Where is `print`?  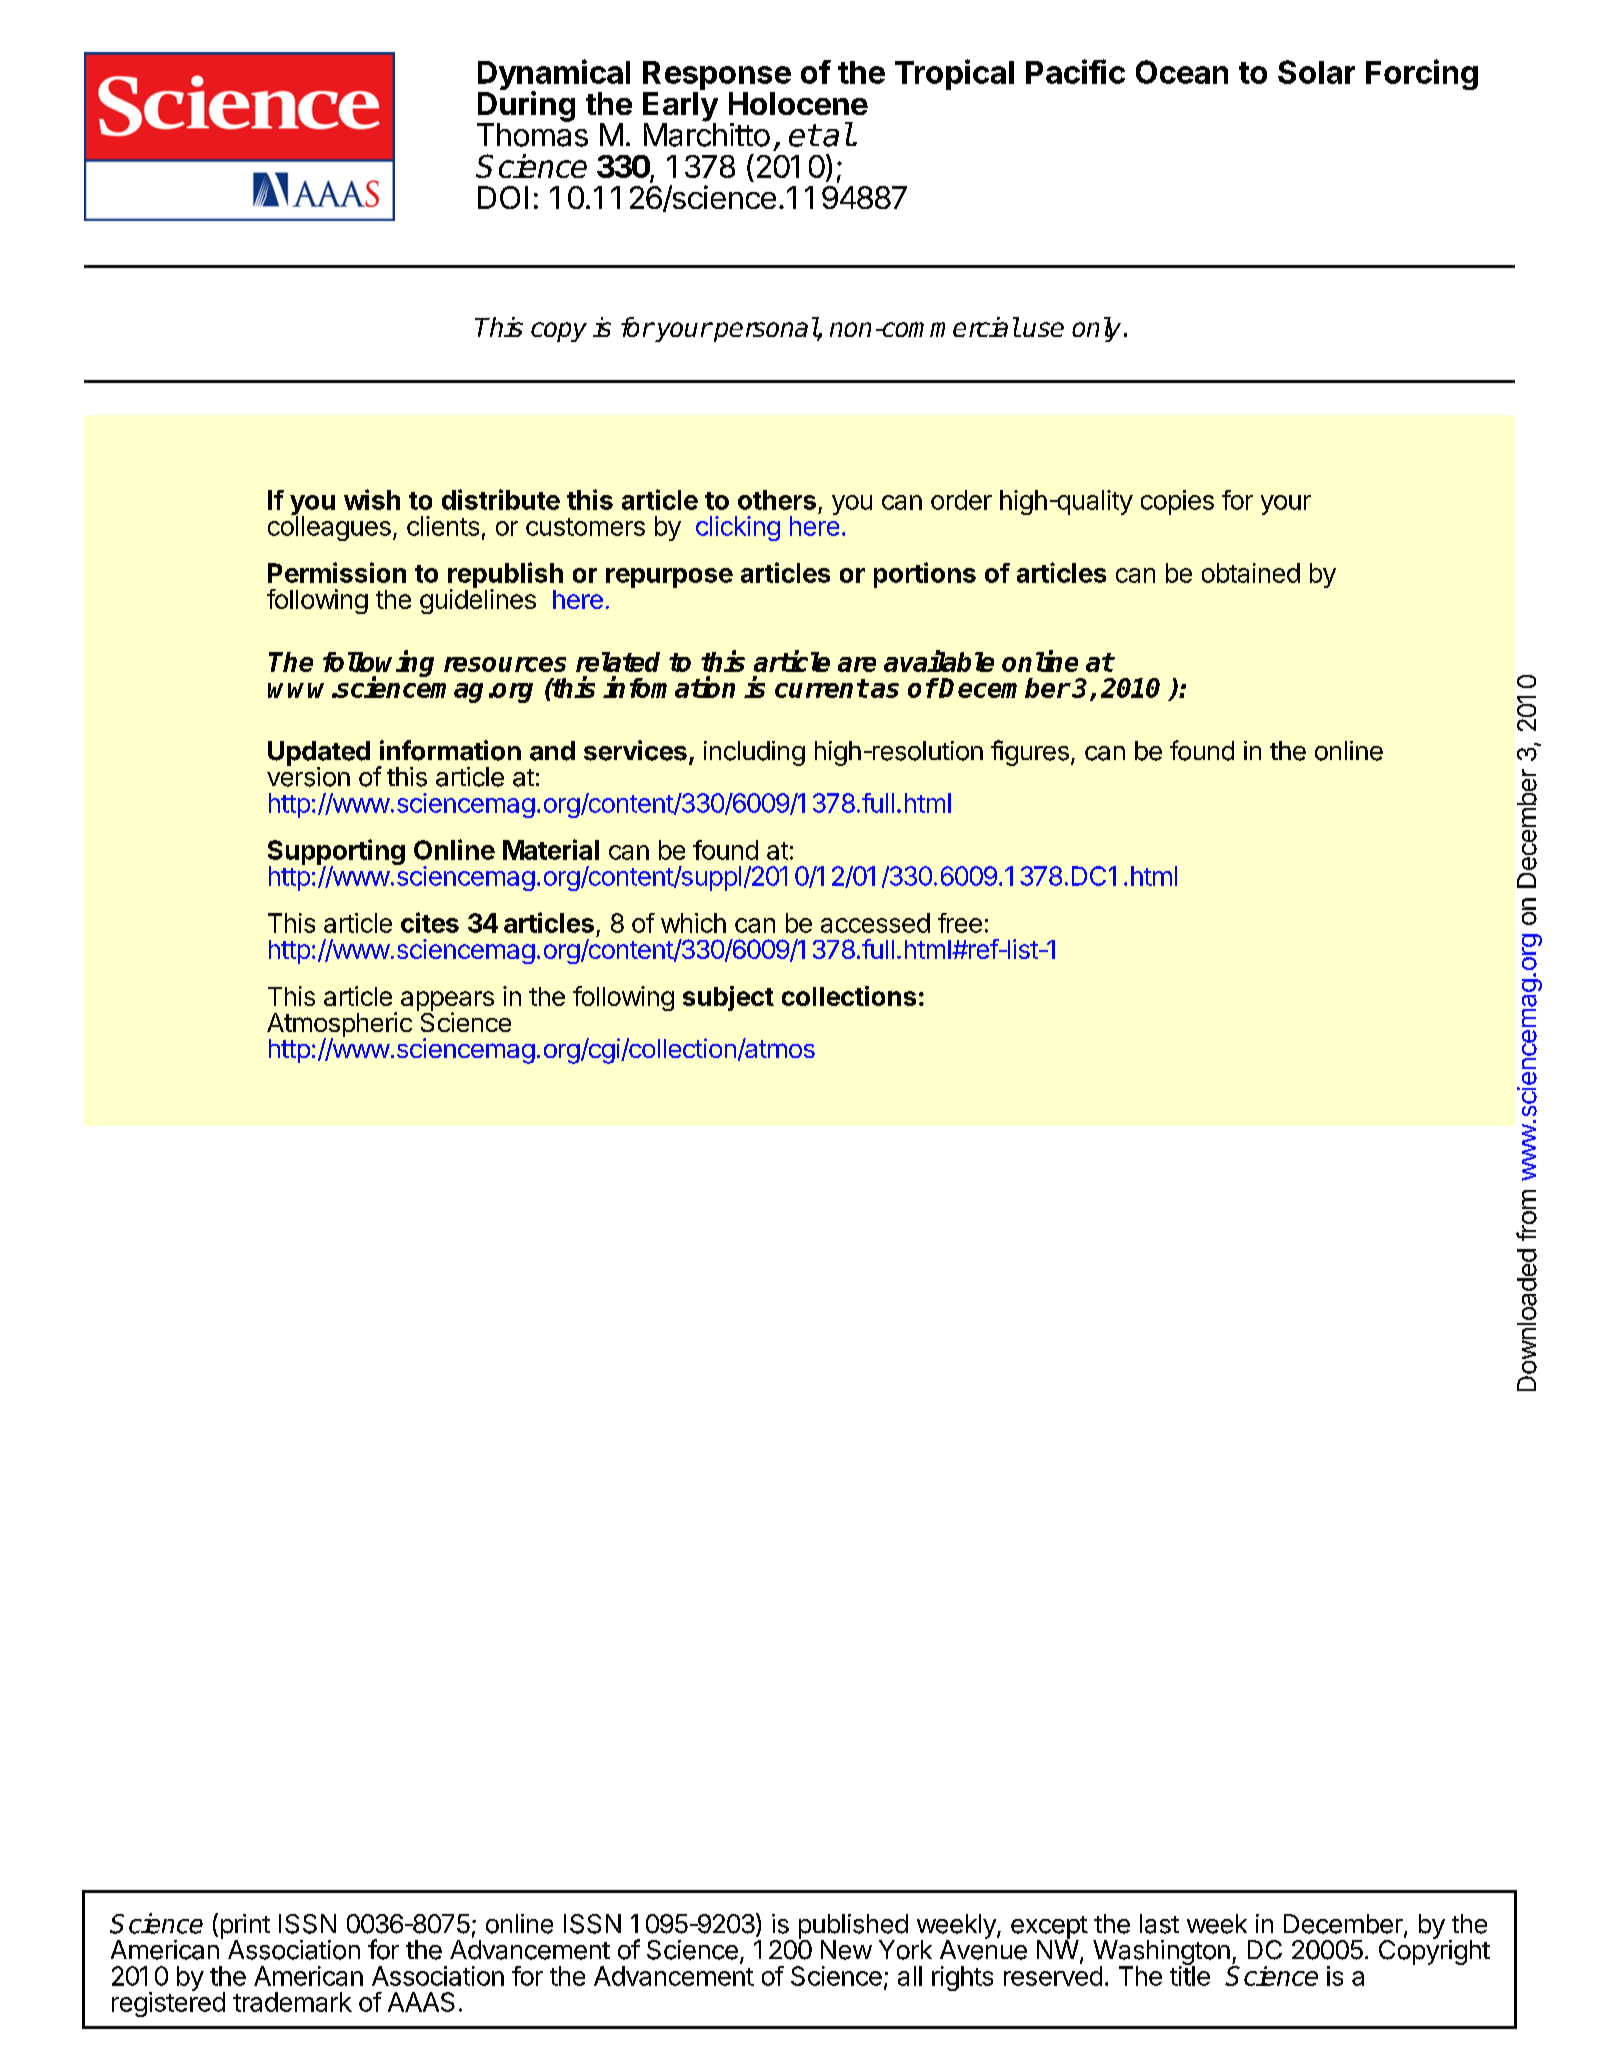 print is located at coordinates (245, 1927).
